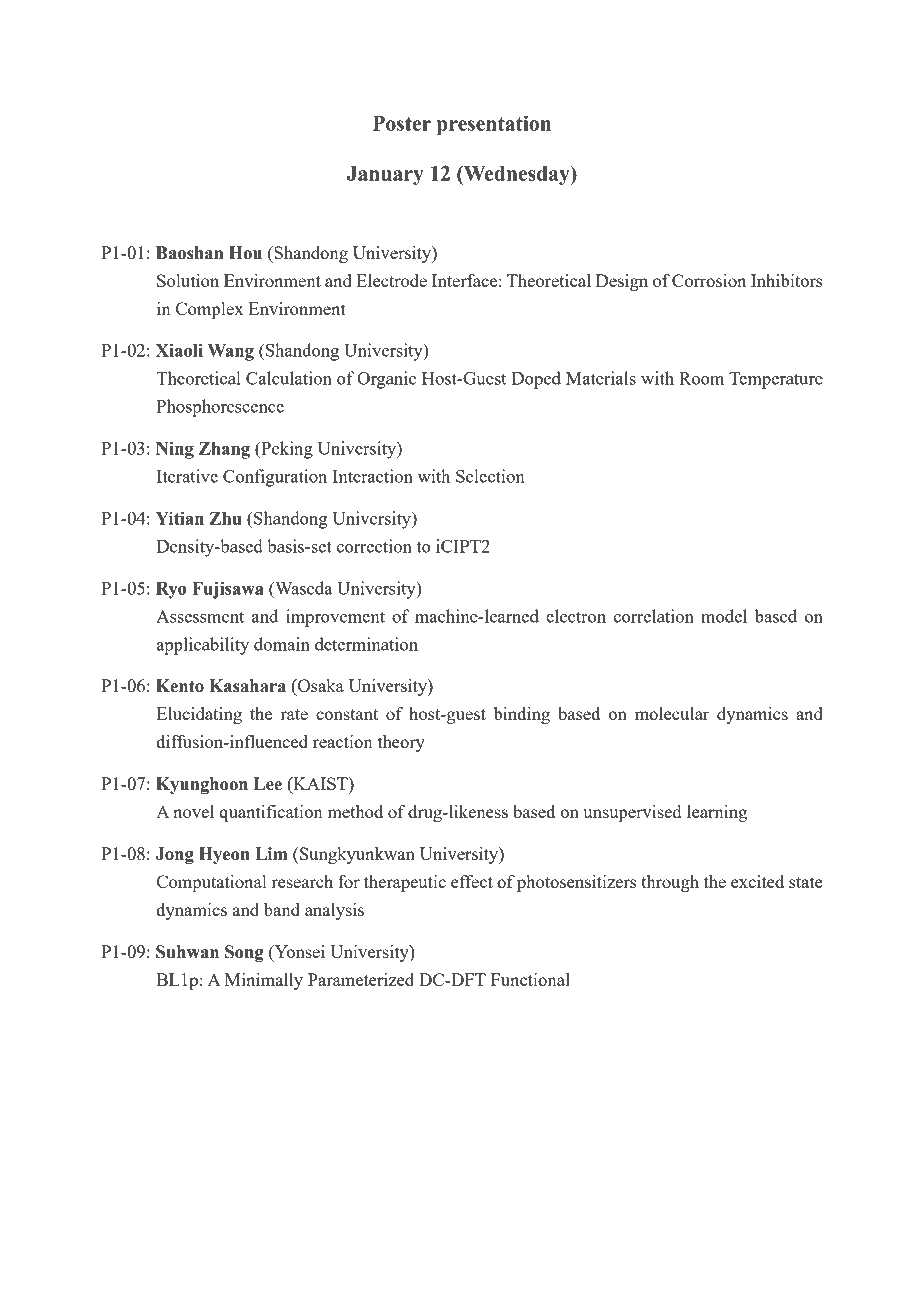  I want to click on January, so click(385, 176).
